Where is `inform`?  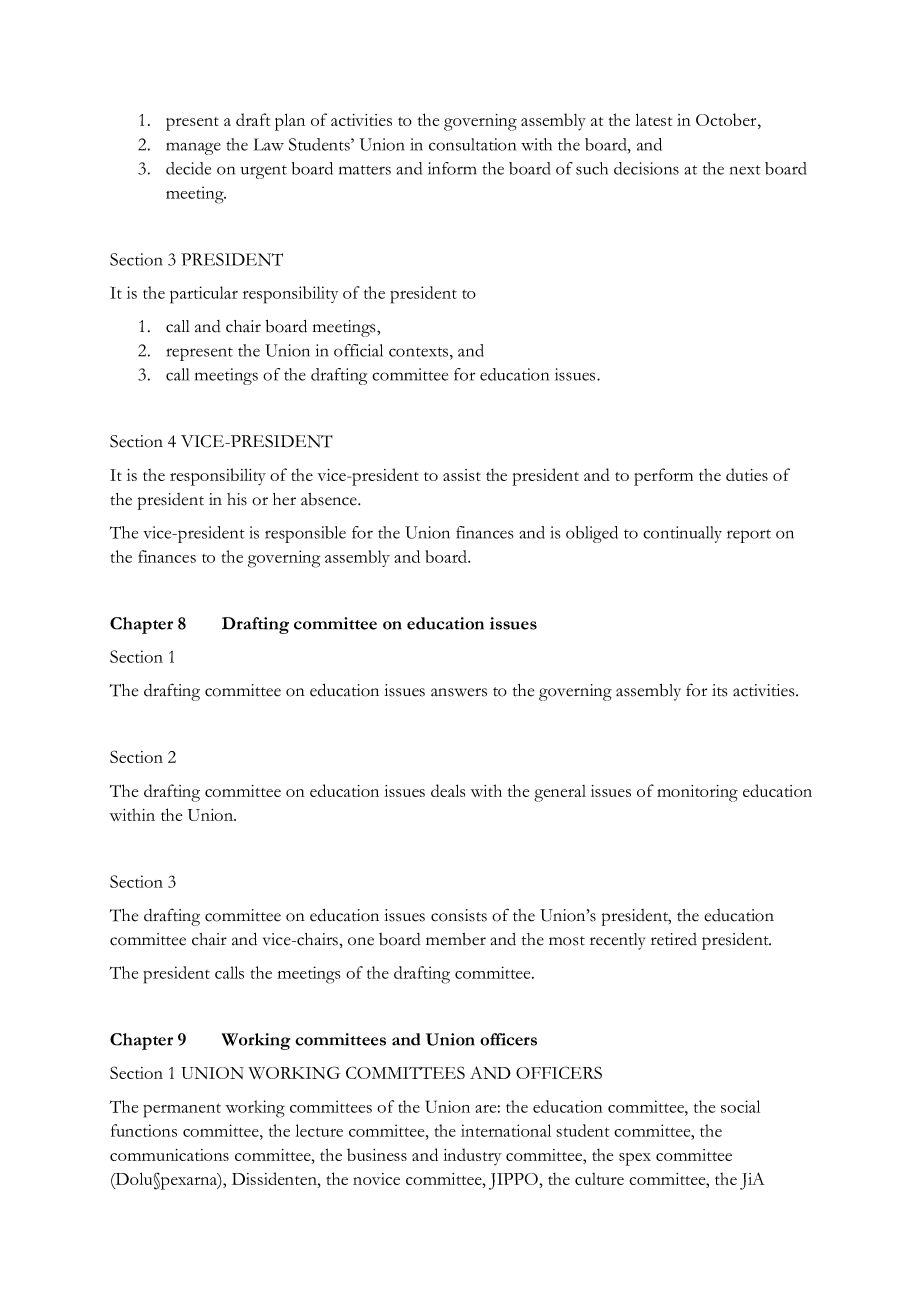
inform is located at coordinates (452, 168).
